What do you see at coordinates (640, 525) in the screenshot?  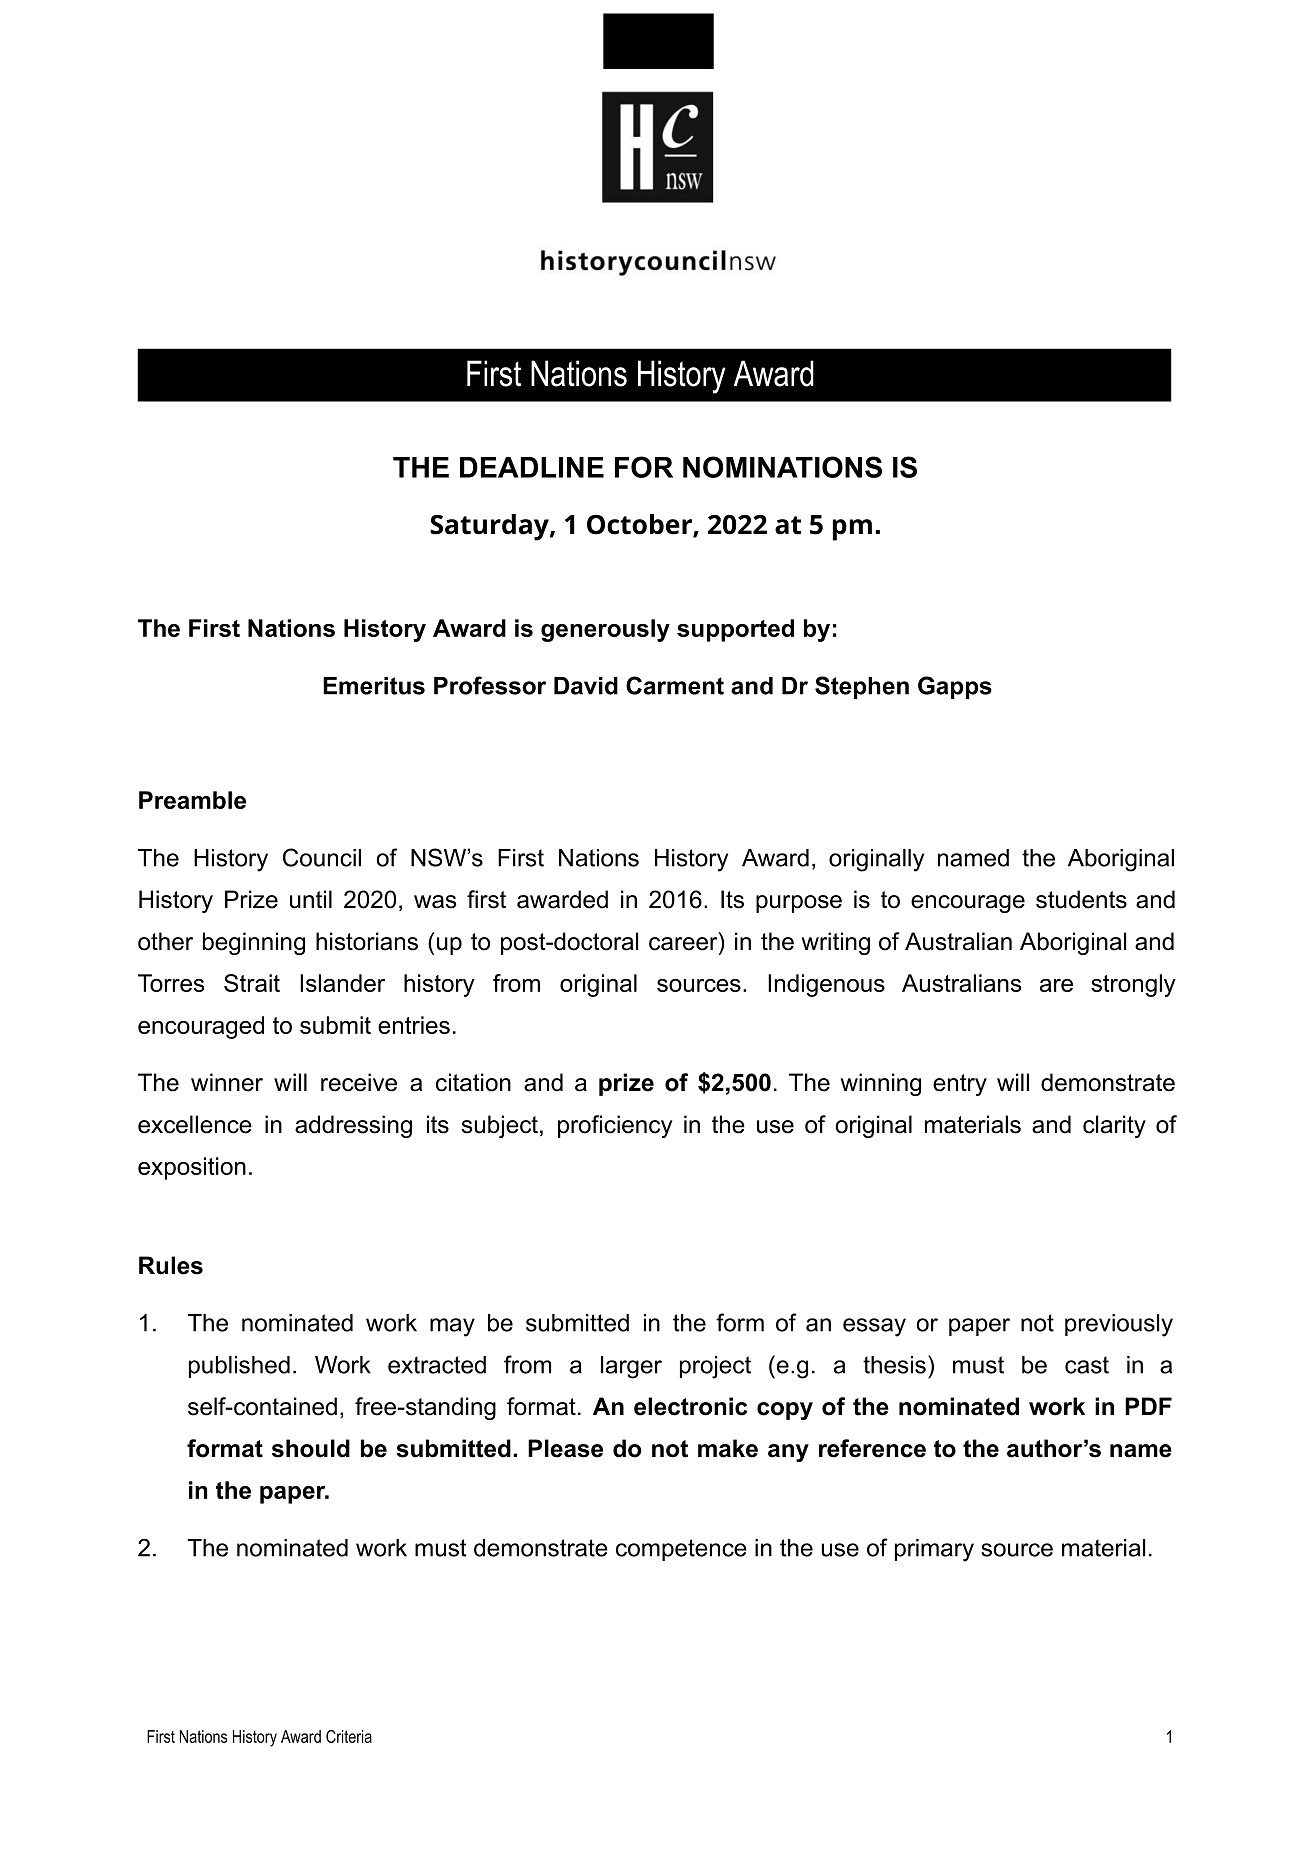 I see `October` at bounding box center [640, 525].
